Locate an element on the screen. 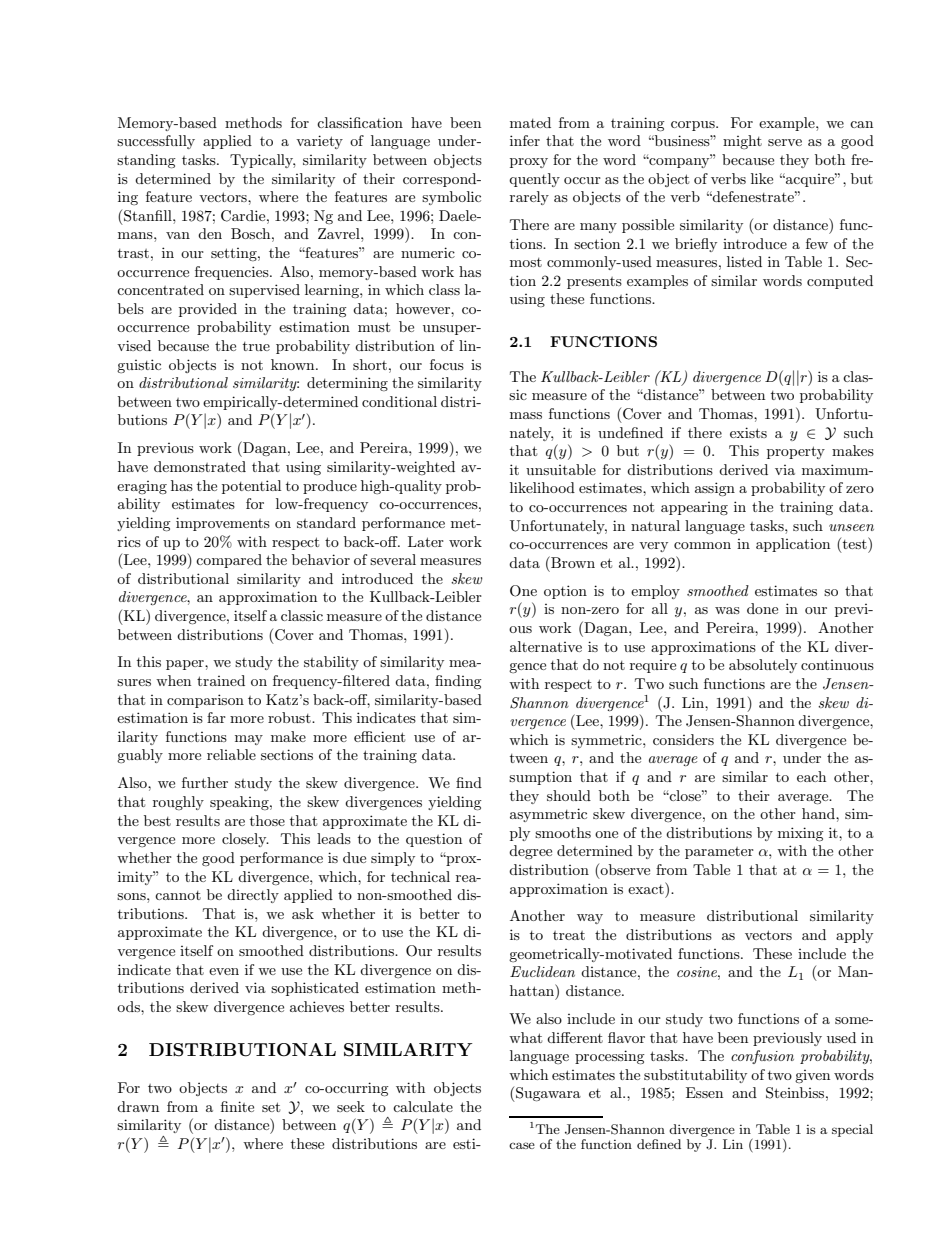 This screenshot has width=952, height=1233. might is located at coordinates (742, 142).
